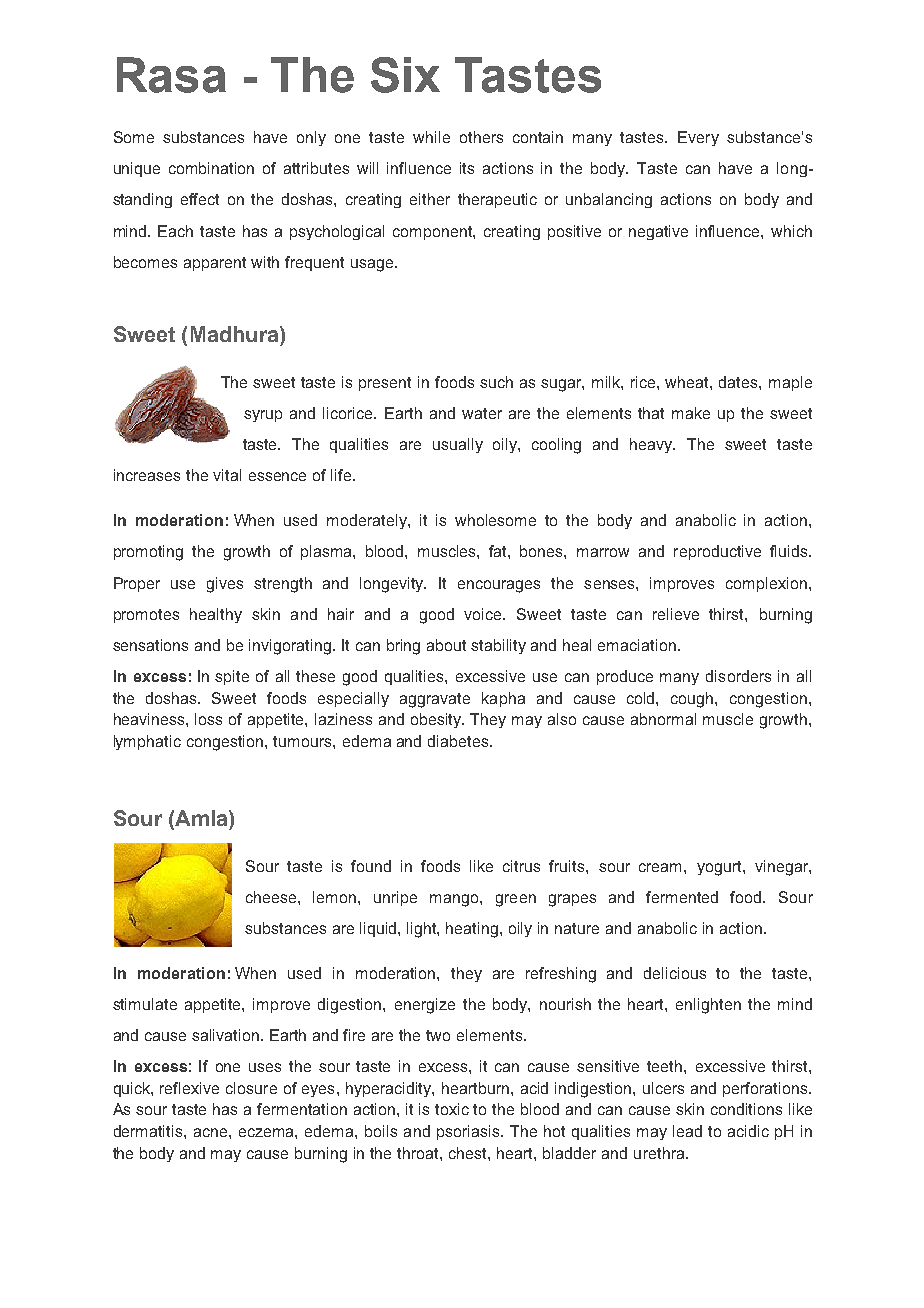 The image size is (924, 1308). What do you see at coordinates (212, 1132) in the screenshot?
I see `acne` at bounding box center [212, 1132].
